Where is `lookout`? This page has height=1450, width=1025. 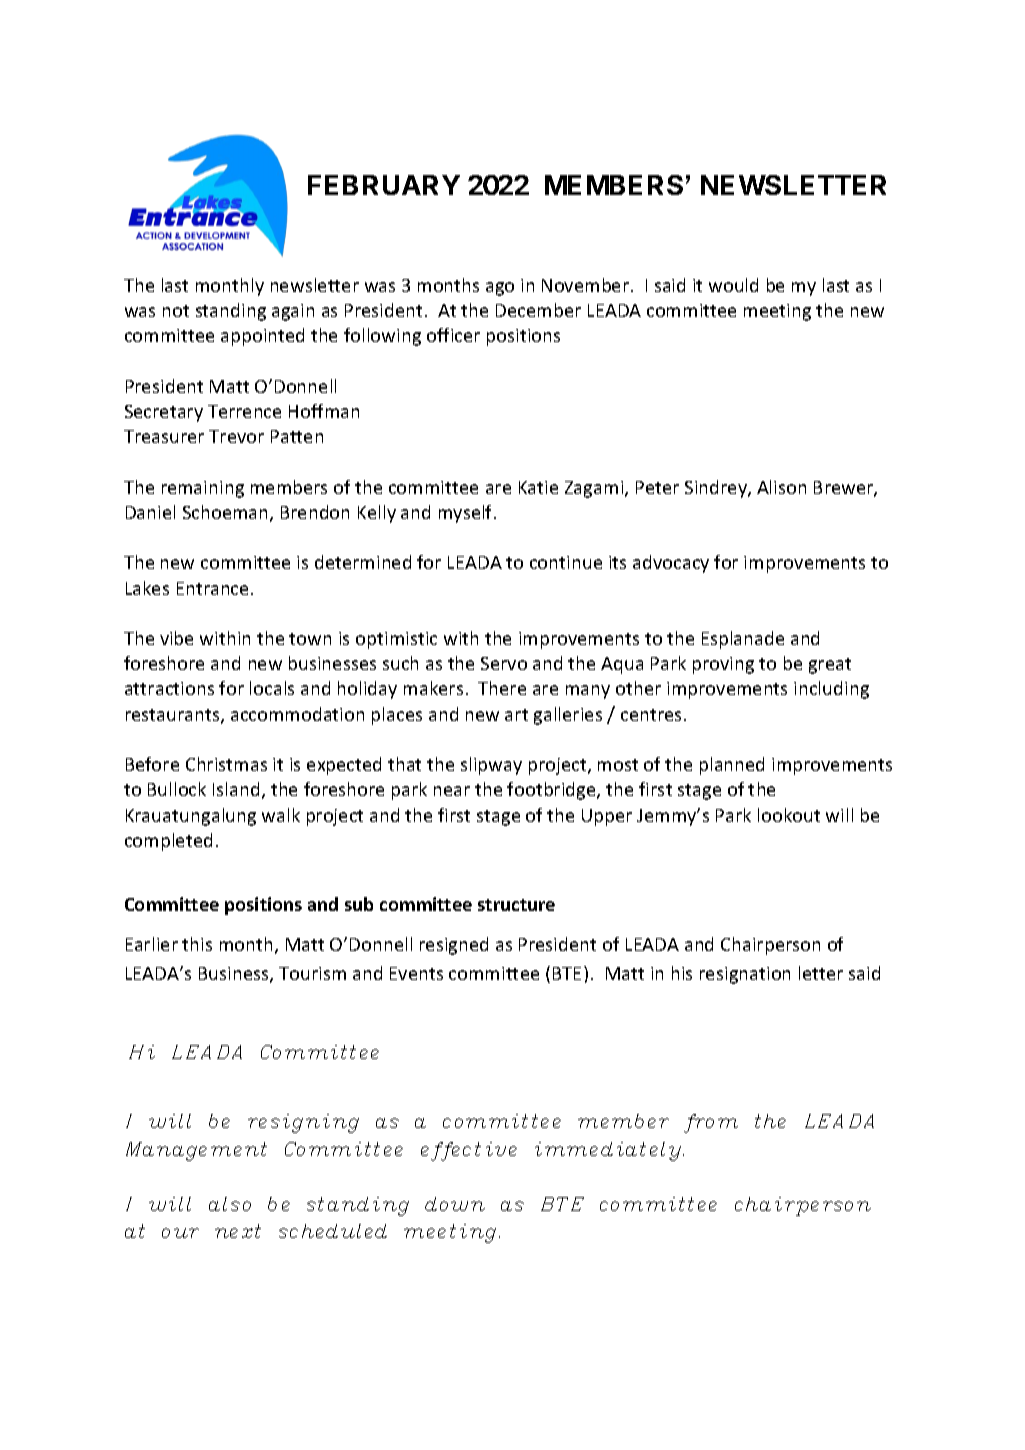
lookout is located at coordinates (789, 815).
